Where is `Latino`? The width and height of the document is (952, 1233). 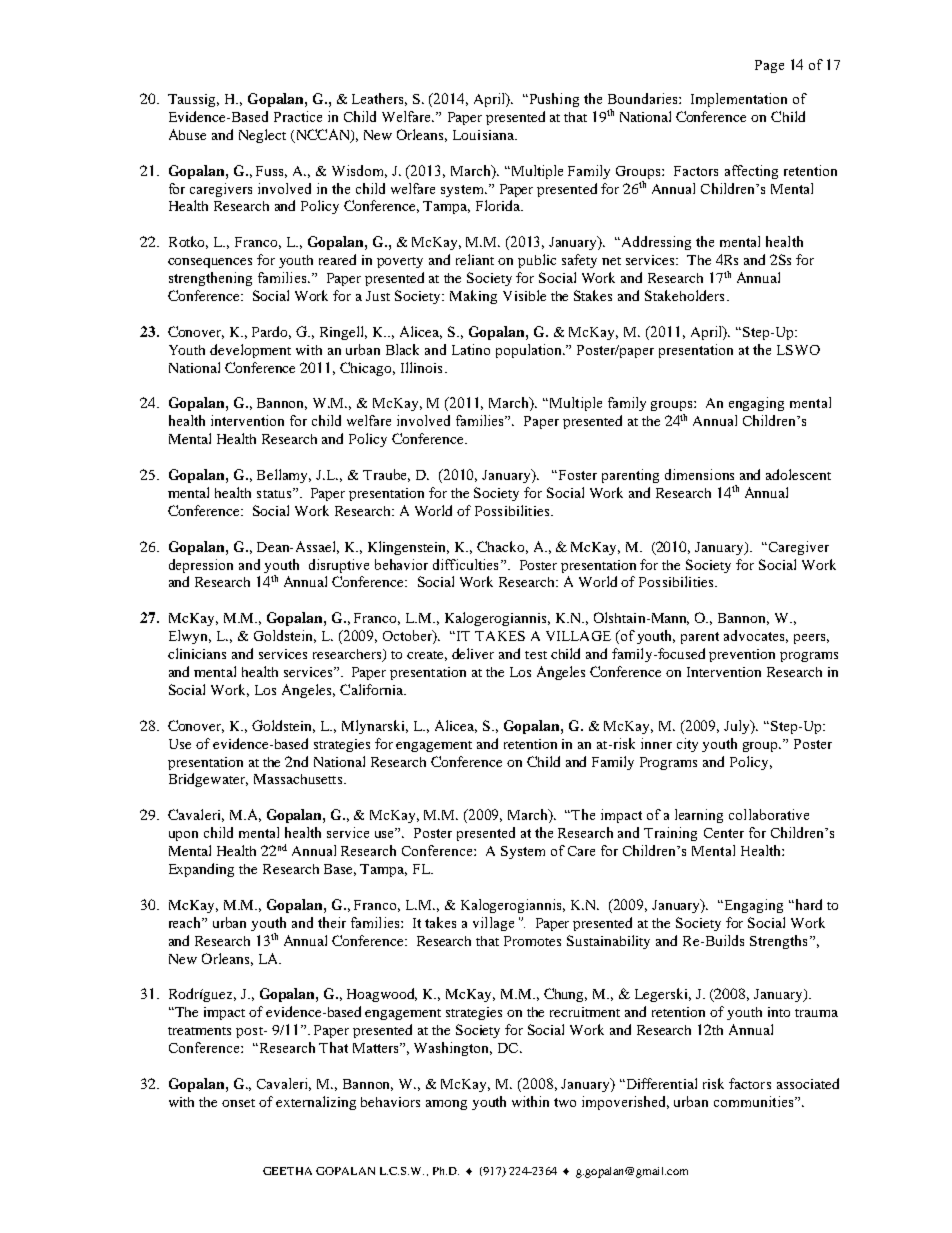 Latino is located at coordinates (471, 349).
